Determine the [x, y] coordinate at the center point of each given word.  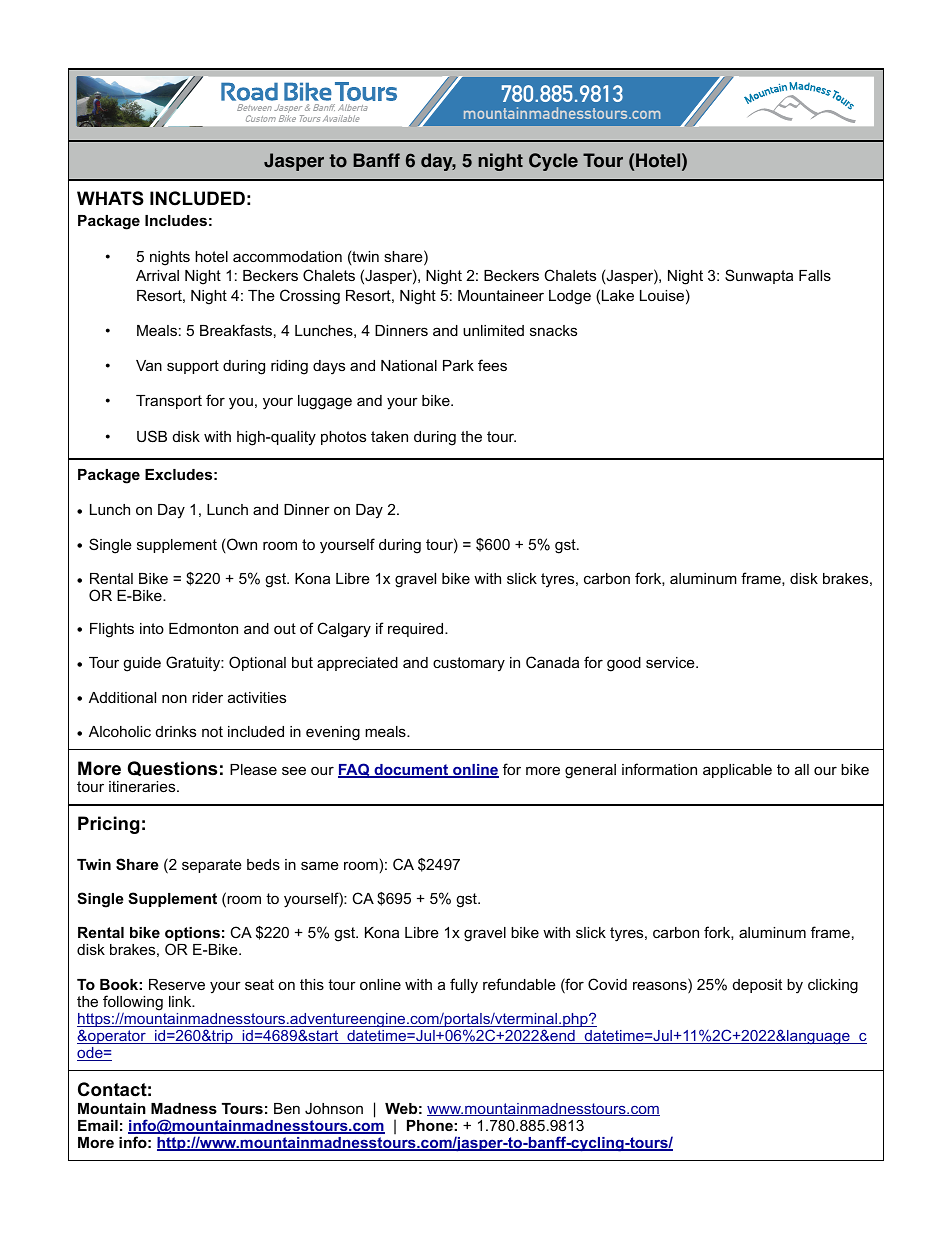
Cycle [553, 162]
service [671, 662]
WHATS [110, 198]
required [417, 630]
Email [98, 1125]
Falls [815, 275]
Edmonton [203, 628]
